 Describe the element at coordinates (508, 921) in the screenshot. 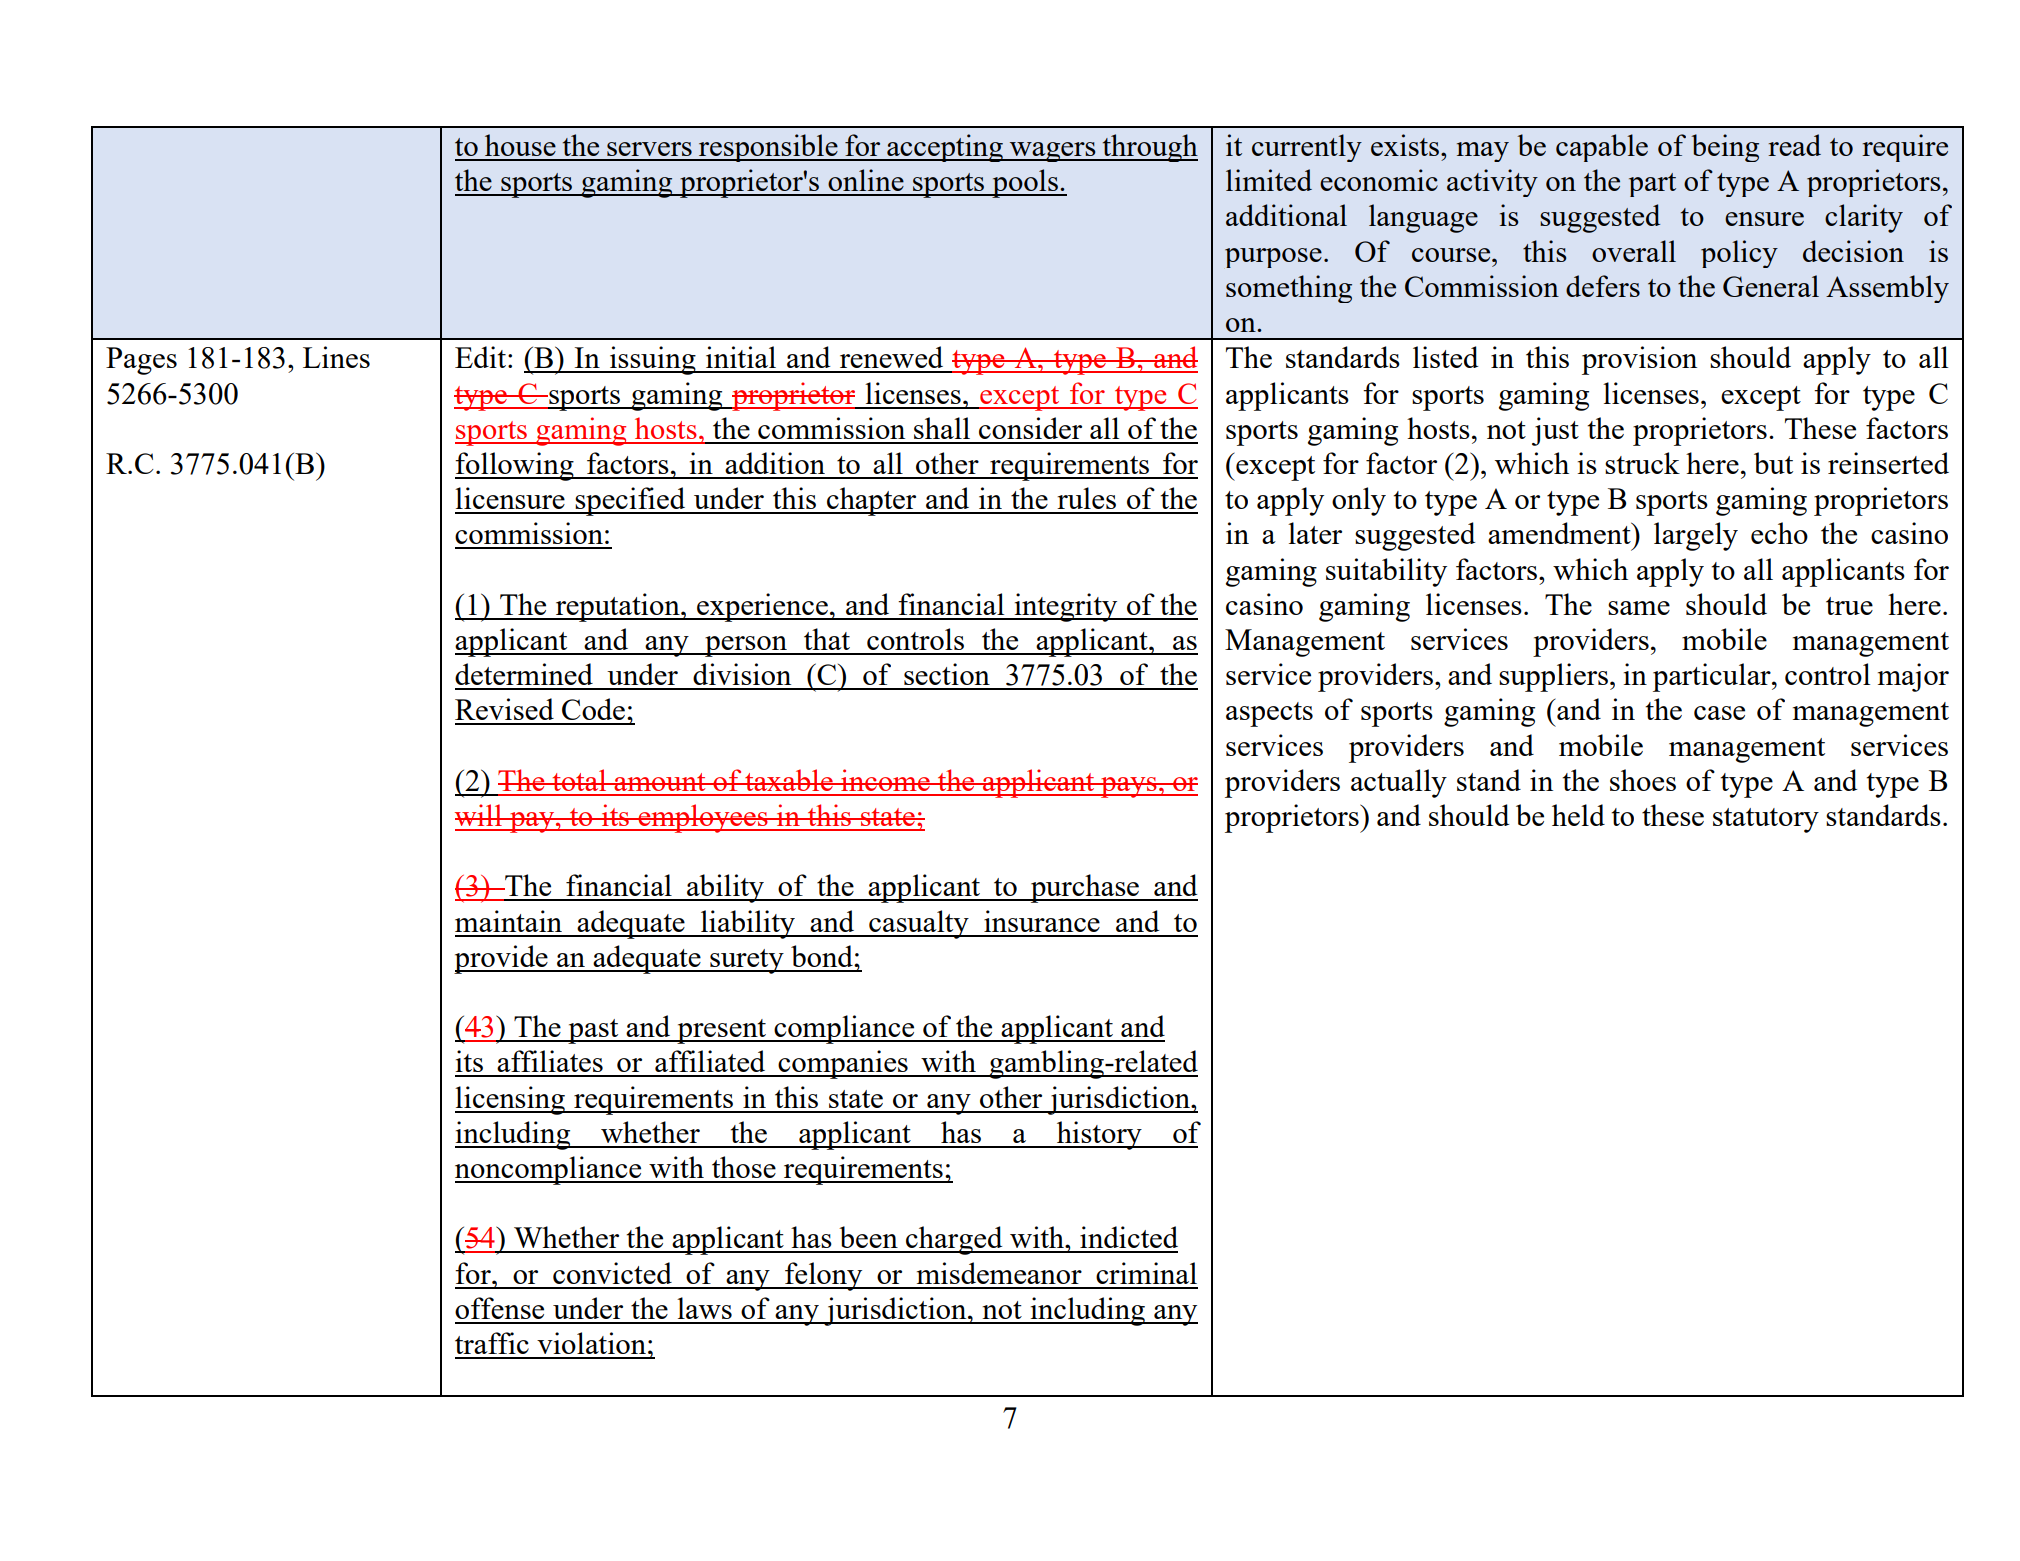

I see `maintain` at that location.
